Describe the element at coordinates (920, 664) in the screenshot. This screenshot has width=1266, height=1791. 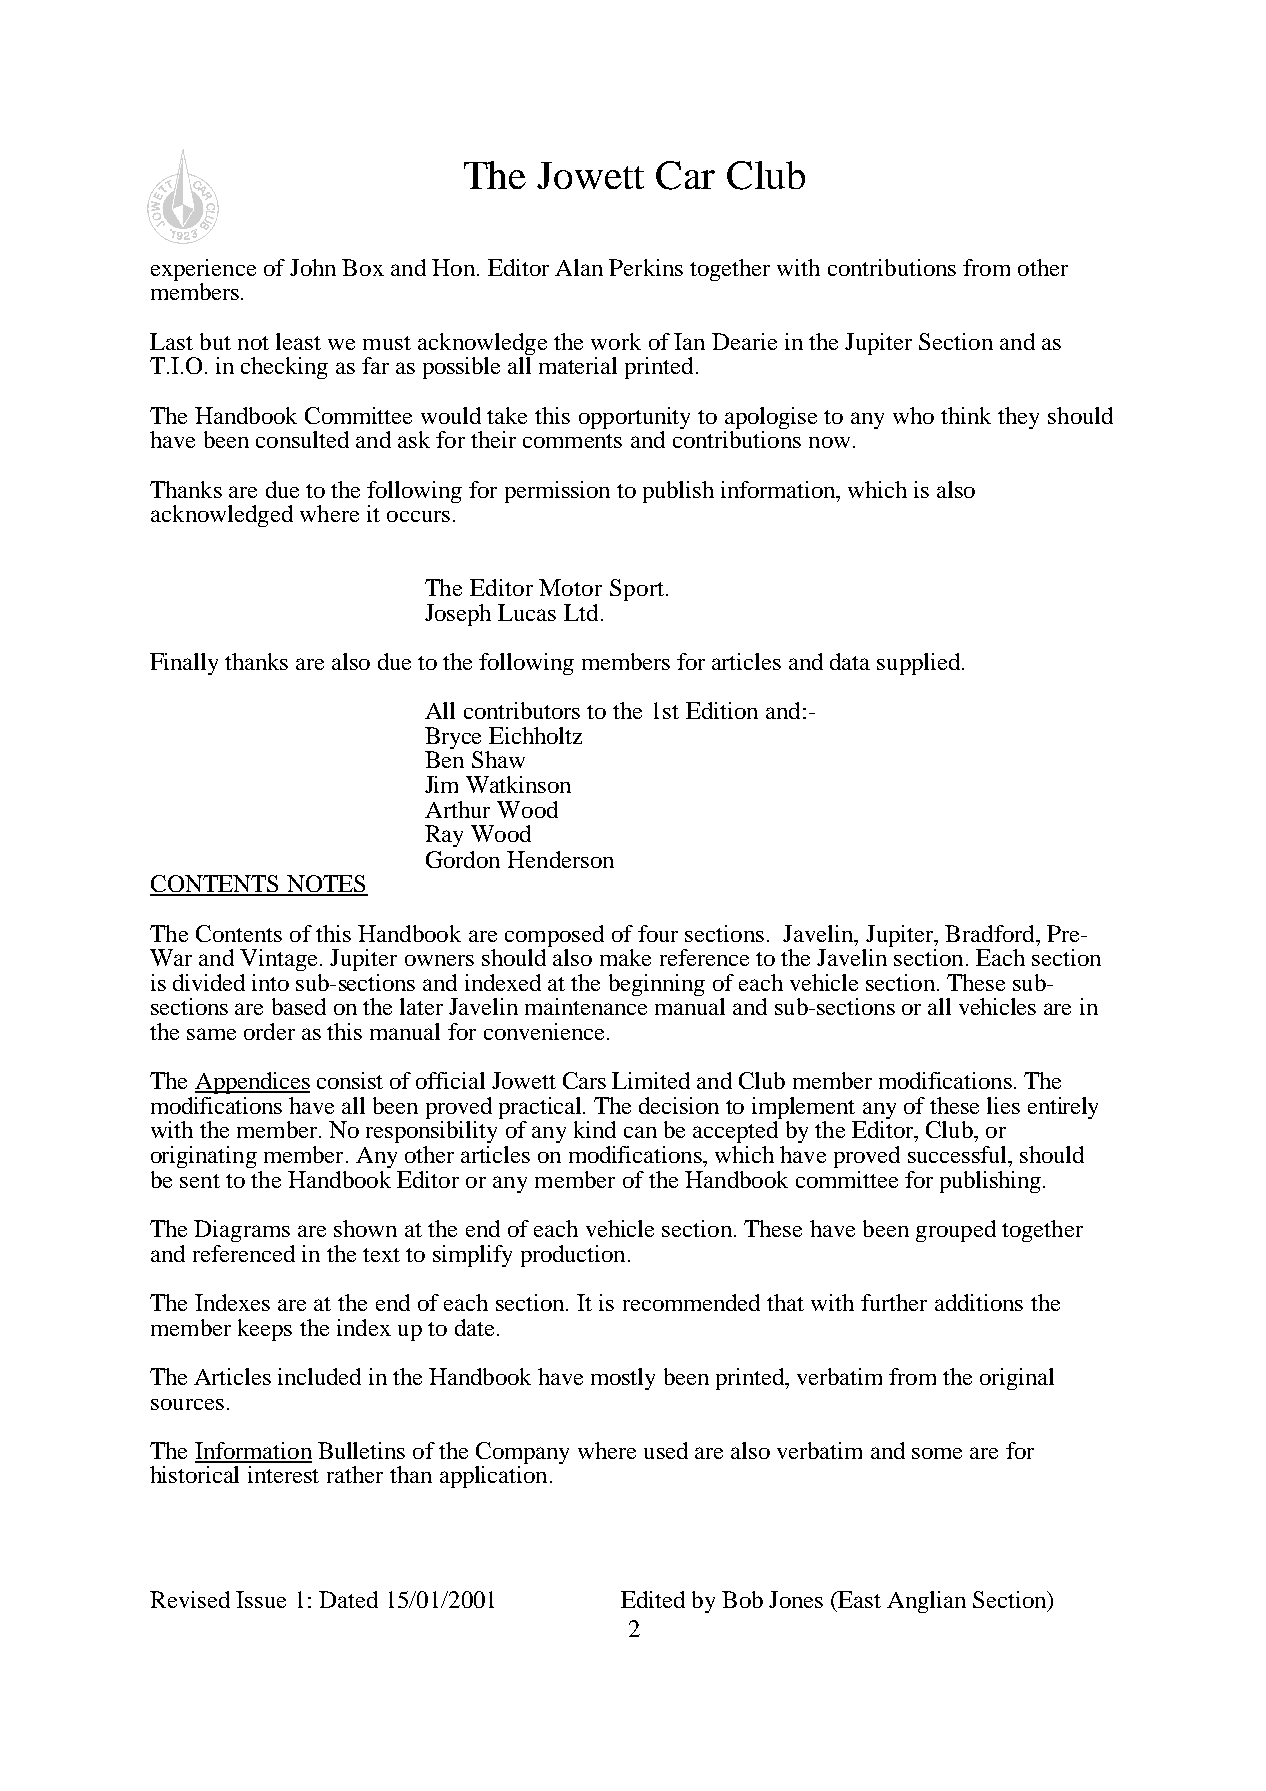
I see `supplied` at that location.
